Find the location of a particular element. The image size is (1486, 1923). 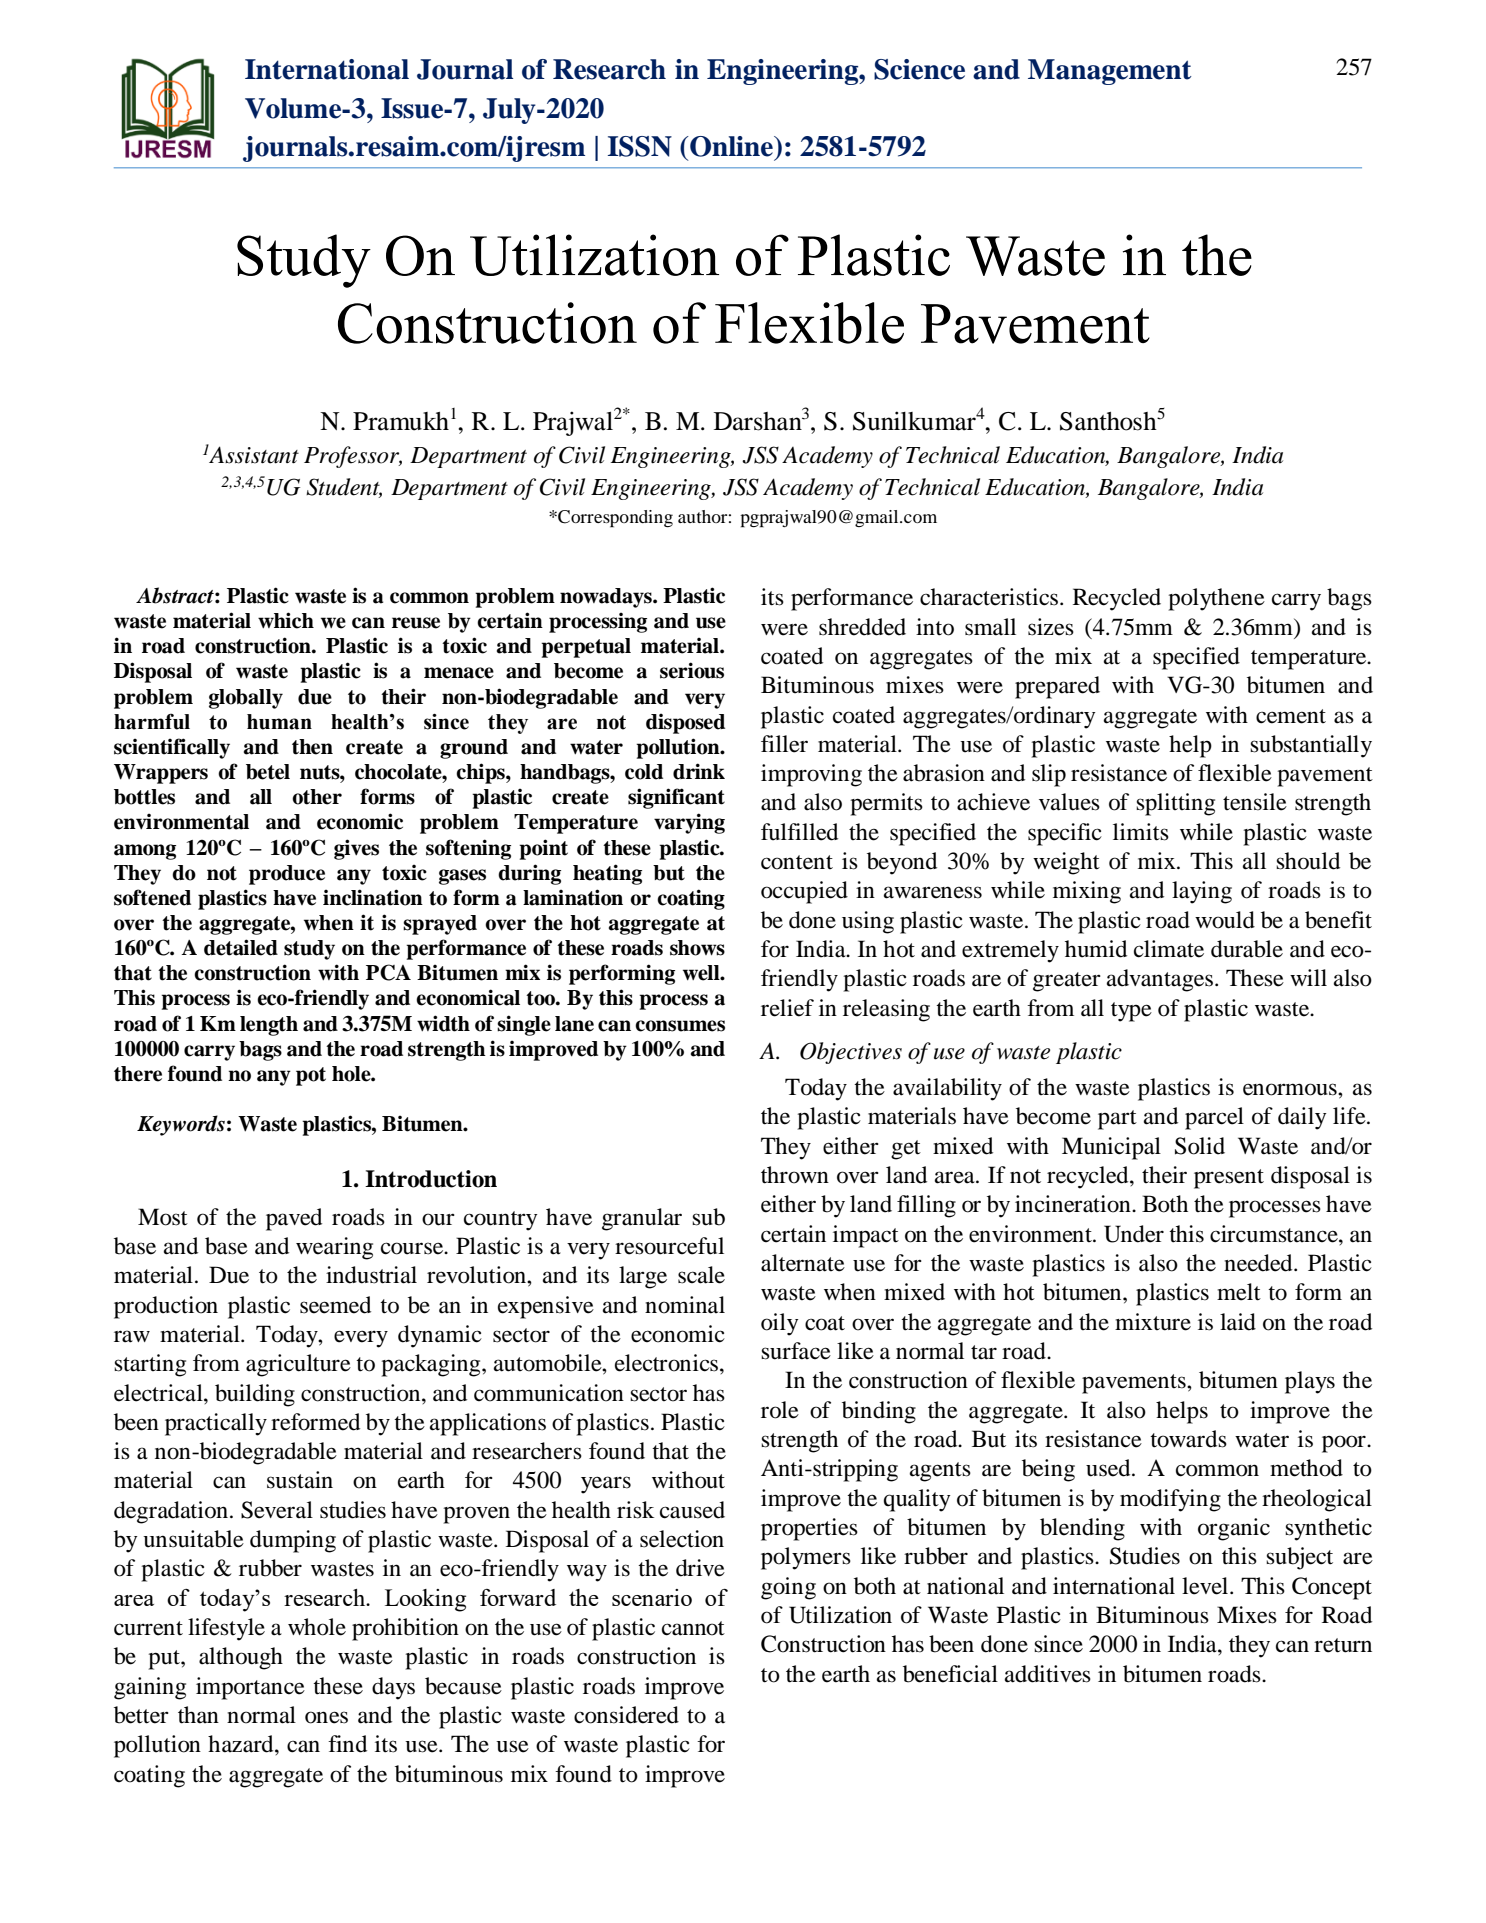

ISSN is located at coordinates (640, 146).
